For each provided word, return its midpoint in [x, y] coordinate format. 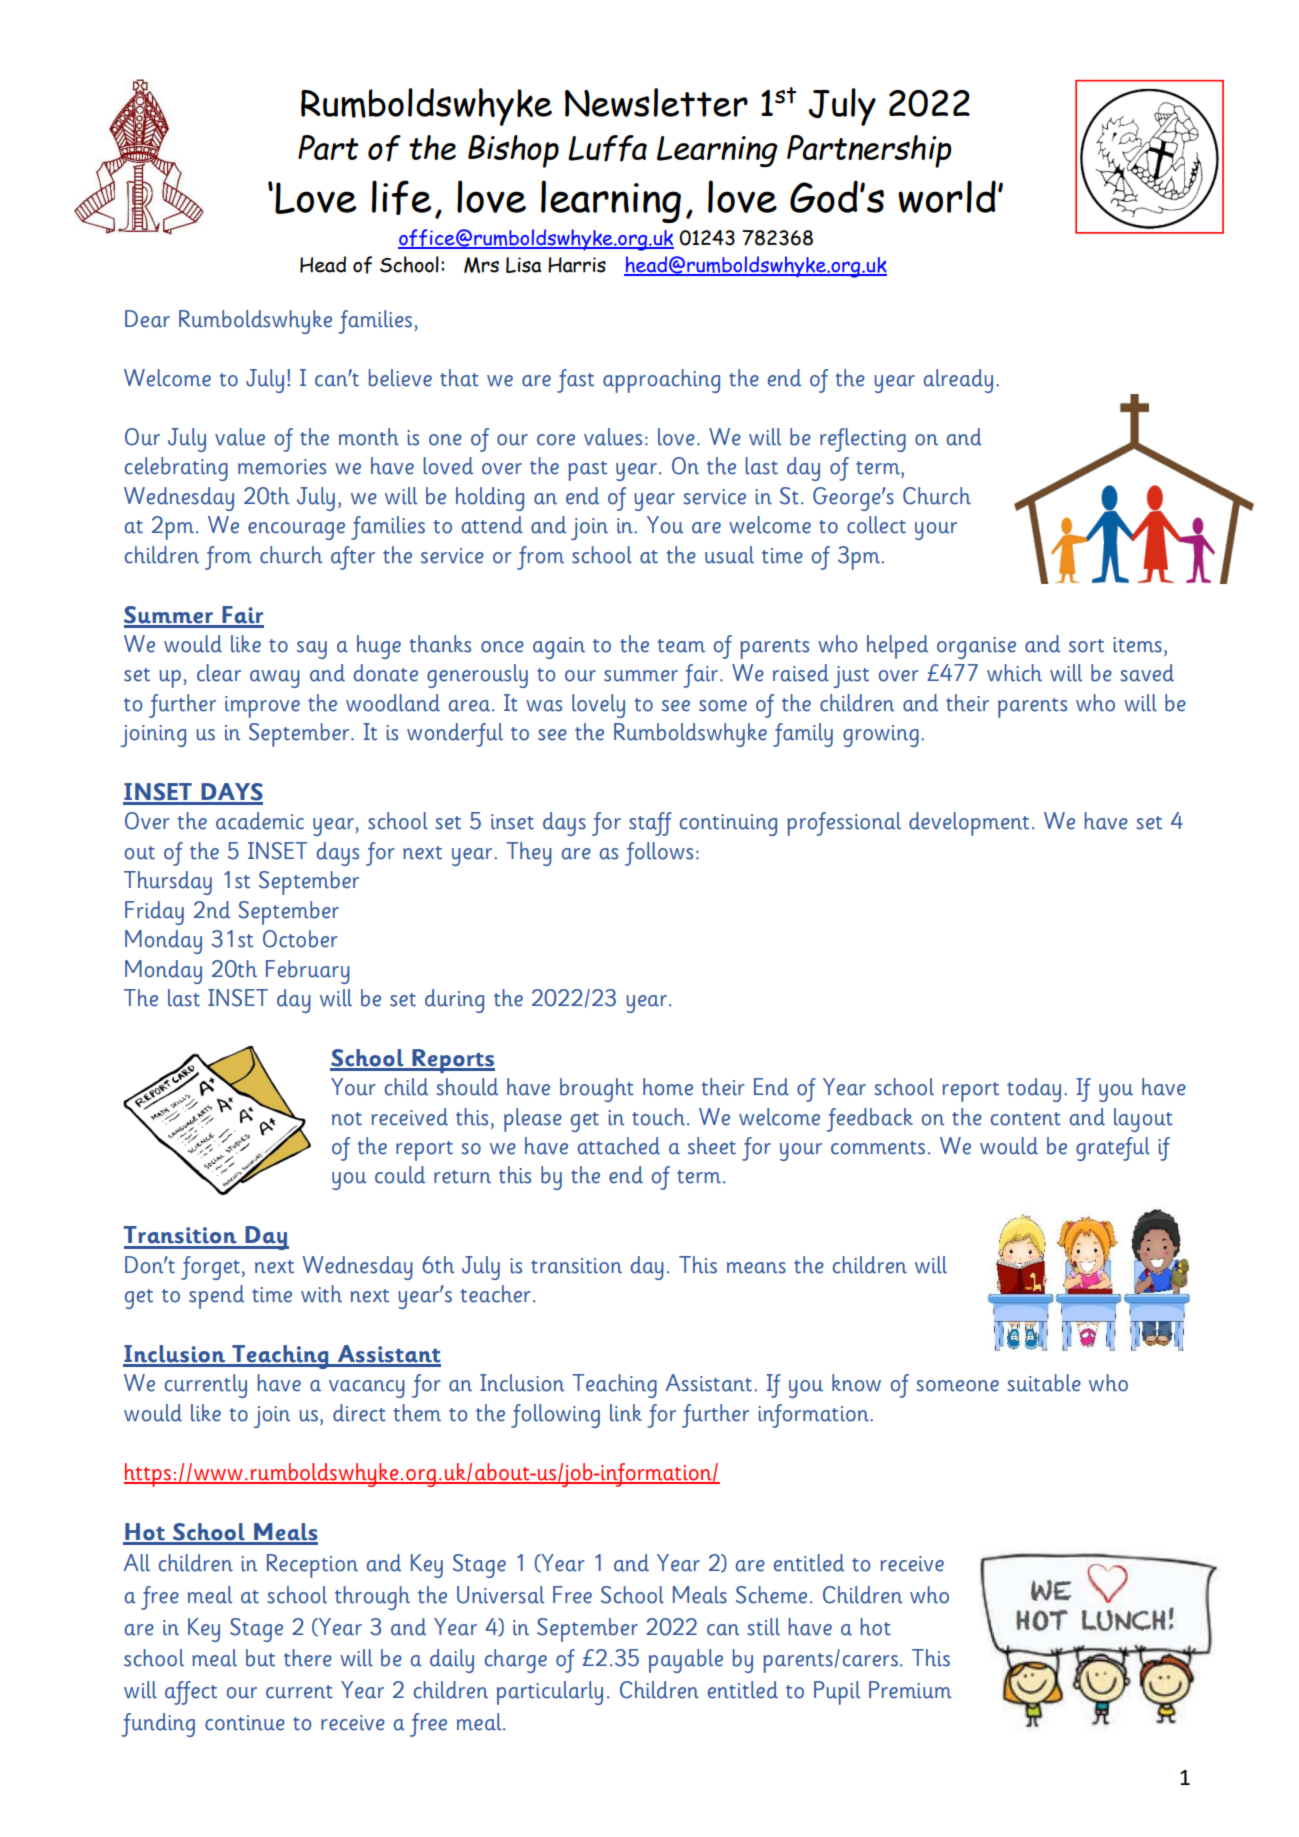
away [275, 679]
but [260, 1658]
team [681, 646]
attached [619, 1146]
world [947, 196]
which [1014, 673]
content [1026, 1119]
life [401, 197]
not [347, 1119]
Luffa [607, 148]
